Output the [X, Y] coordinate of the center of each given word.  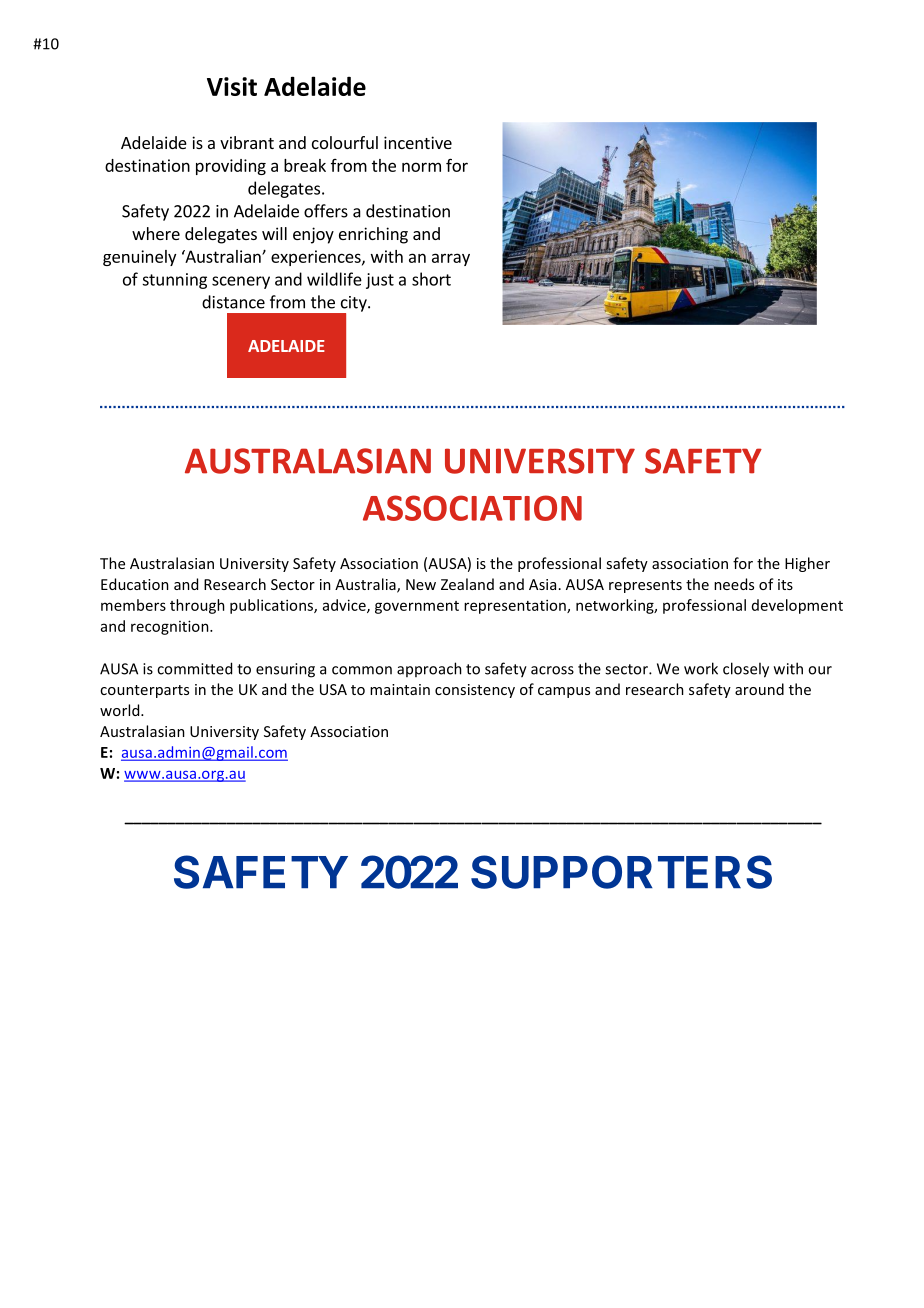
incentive [418, 142]
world [121, 710]
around [759, 689]
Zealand [467, 584]
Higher [807, 564]
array [451, 259]
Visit [232, 86]
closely [746, 670]
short [431, 279]
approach [429, 669]
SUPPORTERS [621, 872]
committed [194, 668]
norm [421, 167]
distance [233, 302]
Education [135, 584]
